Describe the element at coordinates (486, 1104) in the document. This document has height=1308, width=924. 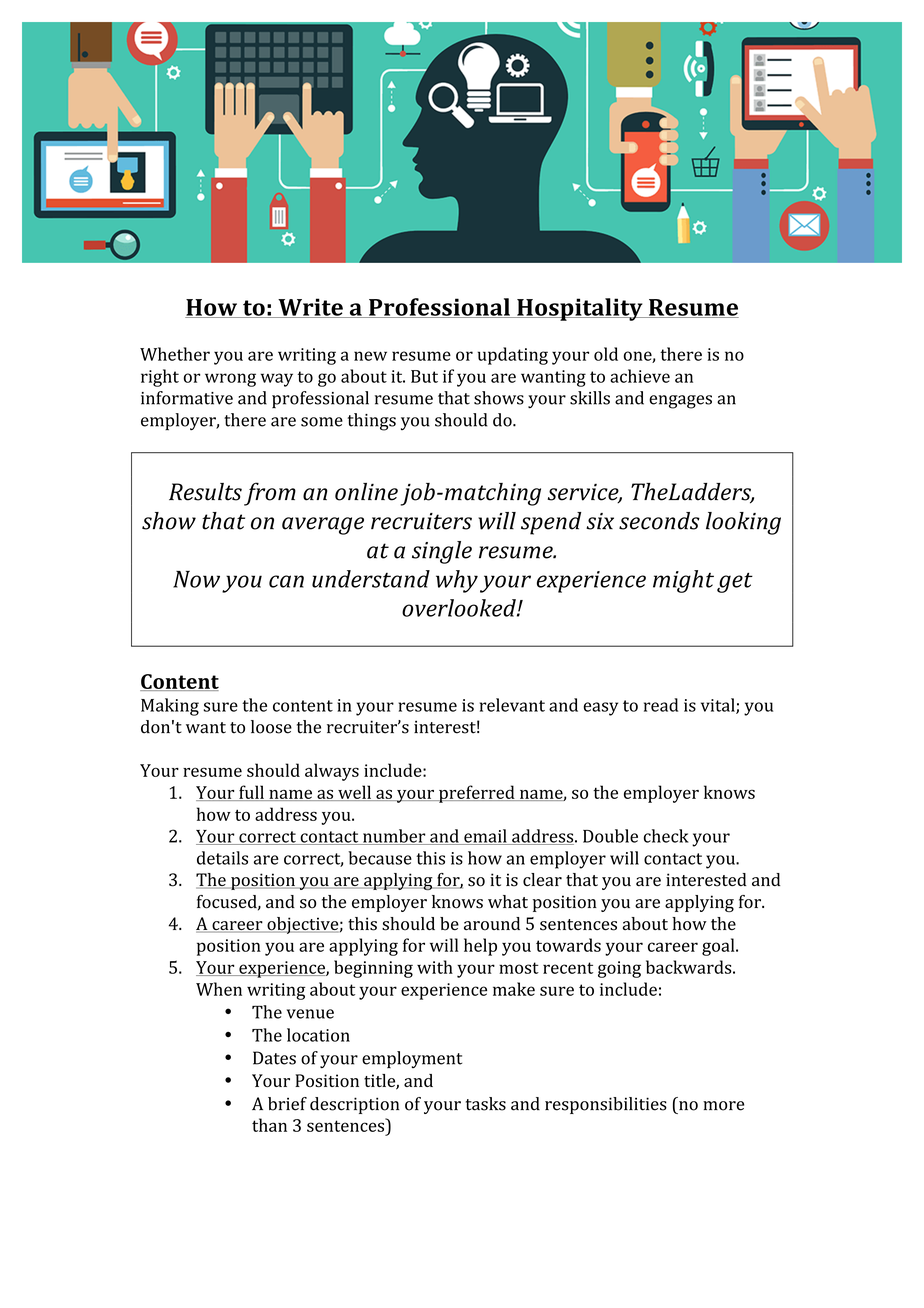
I see `tasks` at that location.
